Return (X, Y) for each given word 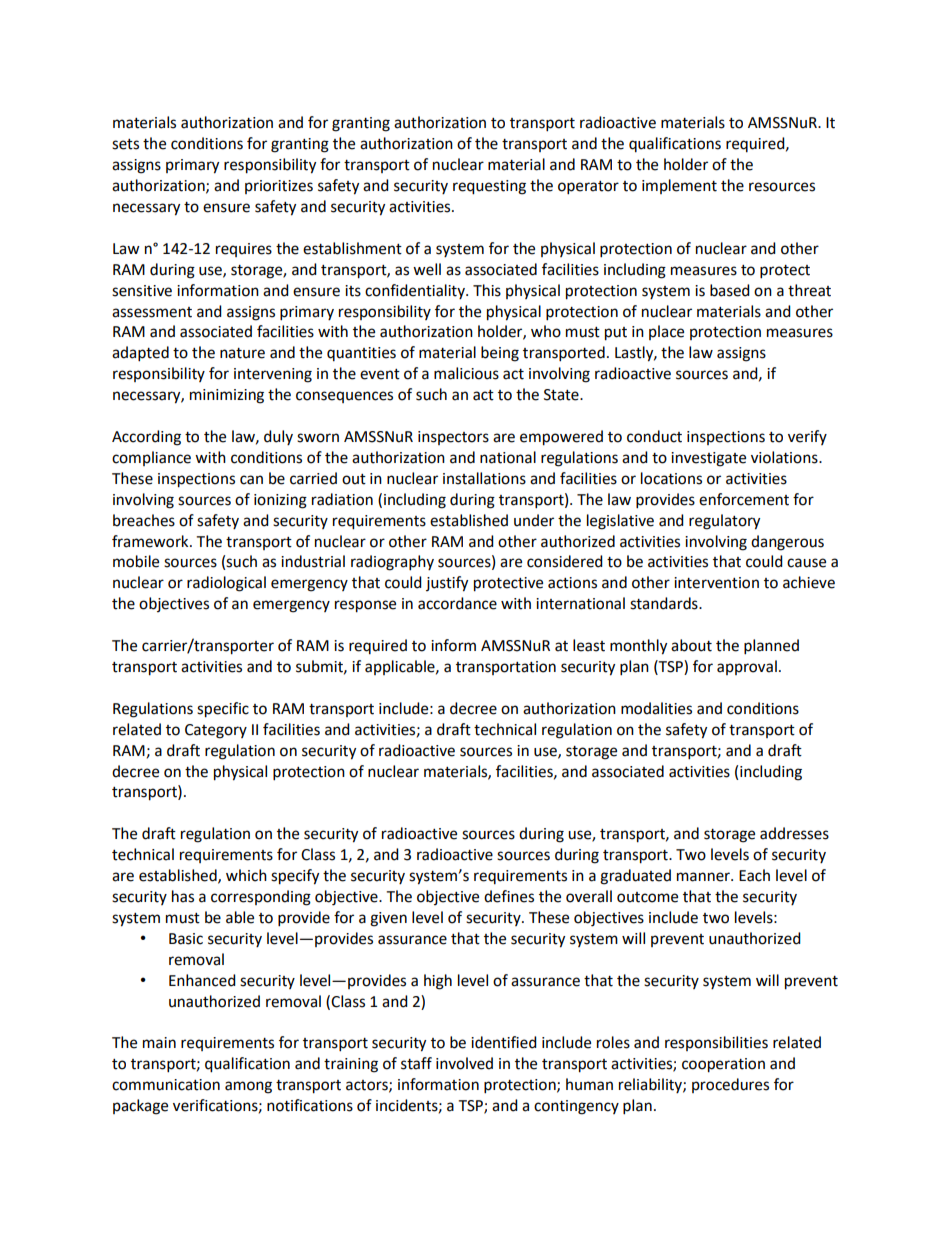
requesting (489, 187)
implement (679, 186)
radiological (226, 584)
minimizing (227, 396)
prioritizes (279, 187)
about (691, 645)
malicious (466, 373)
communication (166, 1085)
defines (509, 896)
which (246, 875)
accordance (457, 603)
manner (704, 877)
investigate (708, 459)
